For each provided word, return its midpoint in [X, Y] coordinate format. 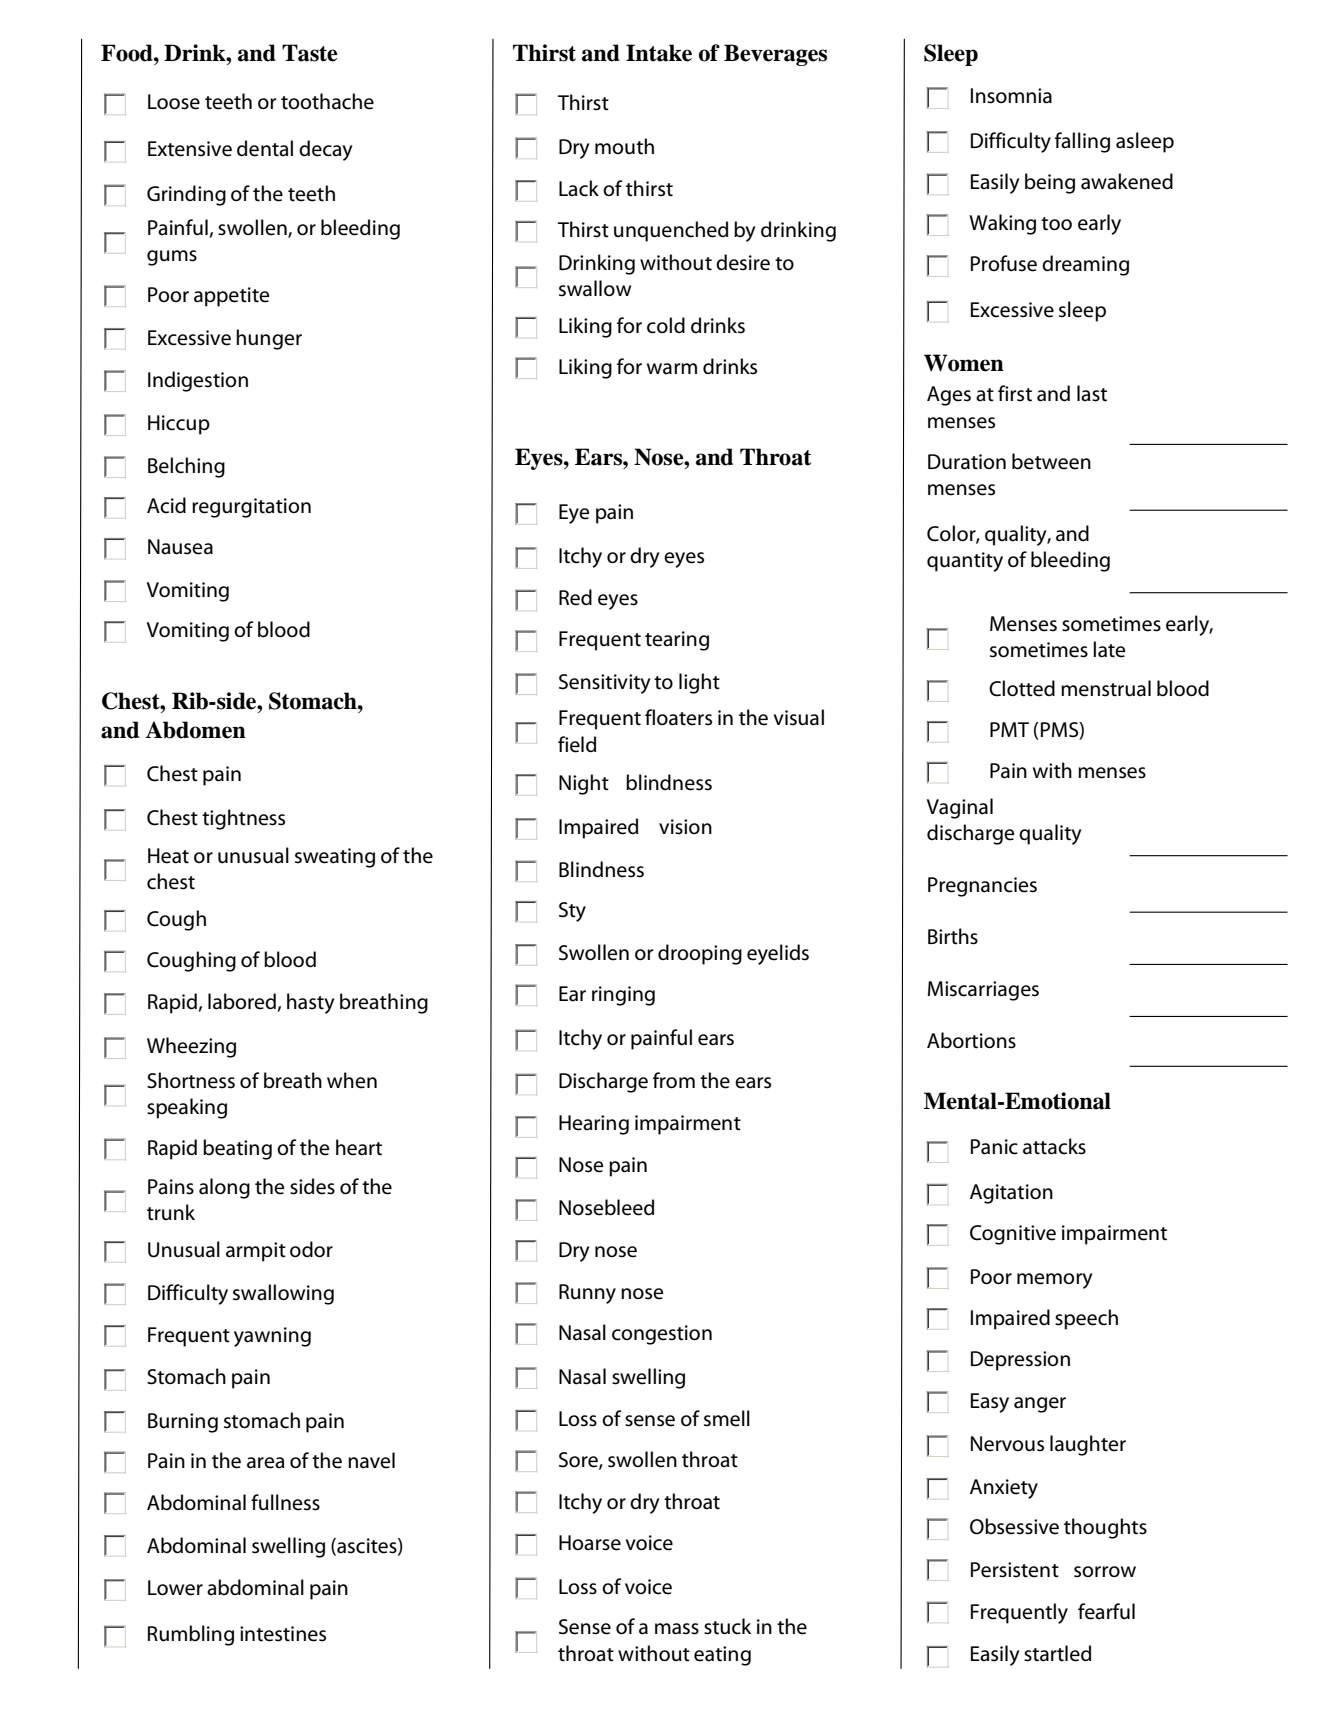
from [674, 1080]
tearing [677, 641]
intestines [283, 1634]
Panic [994, 1147]
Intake [659, 53]
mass [677, 1629]
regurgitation [251, 508]
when [352, 1080]
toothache [327, 101]
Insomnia [1011, 96]
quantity [965, 562]
